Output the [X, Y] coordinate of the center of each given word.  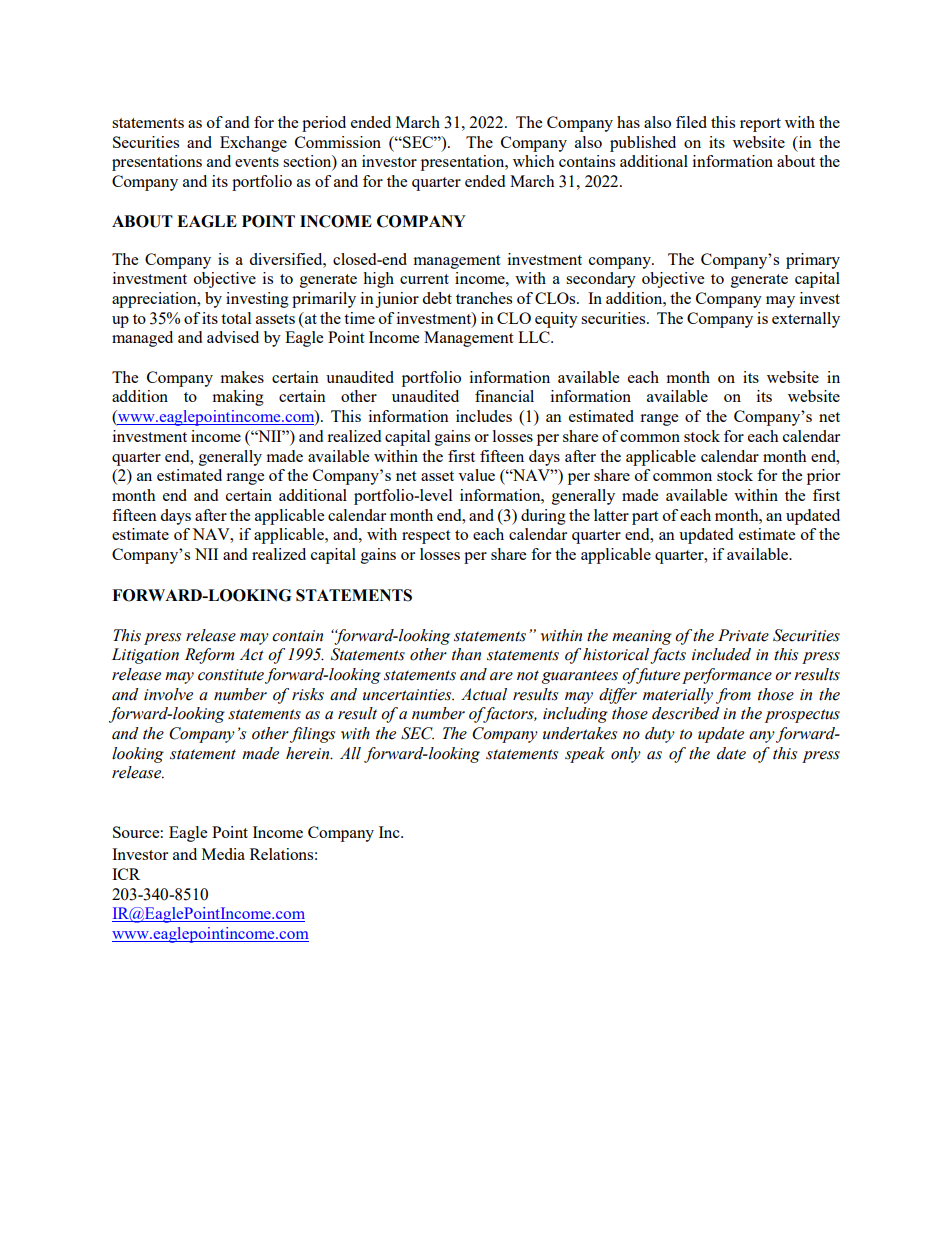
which [534, 161]
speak [585, 755]
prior [823, 477]
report [760, 125]
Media [223, 854]
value [476, 475]
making [238, 398]
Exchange [253, 144]
